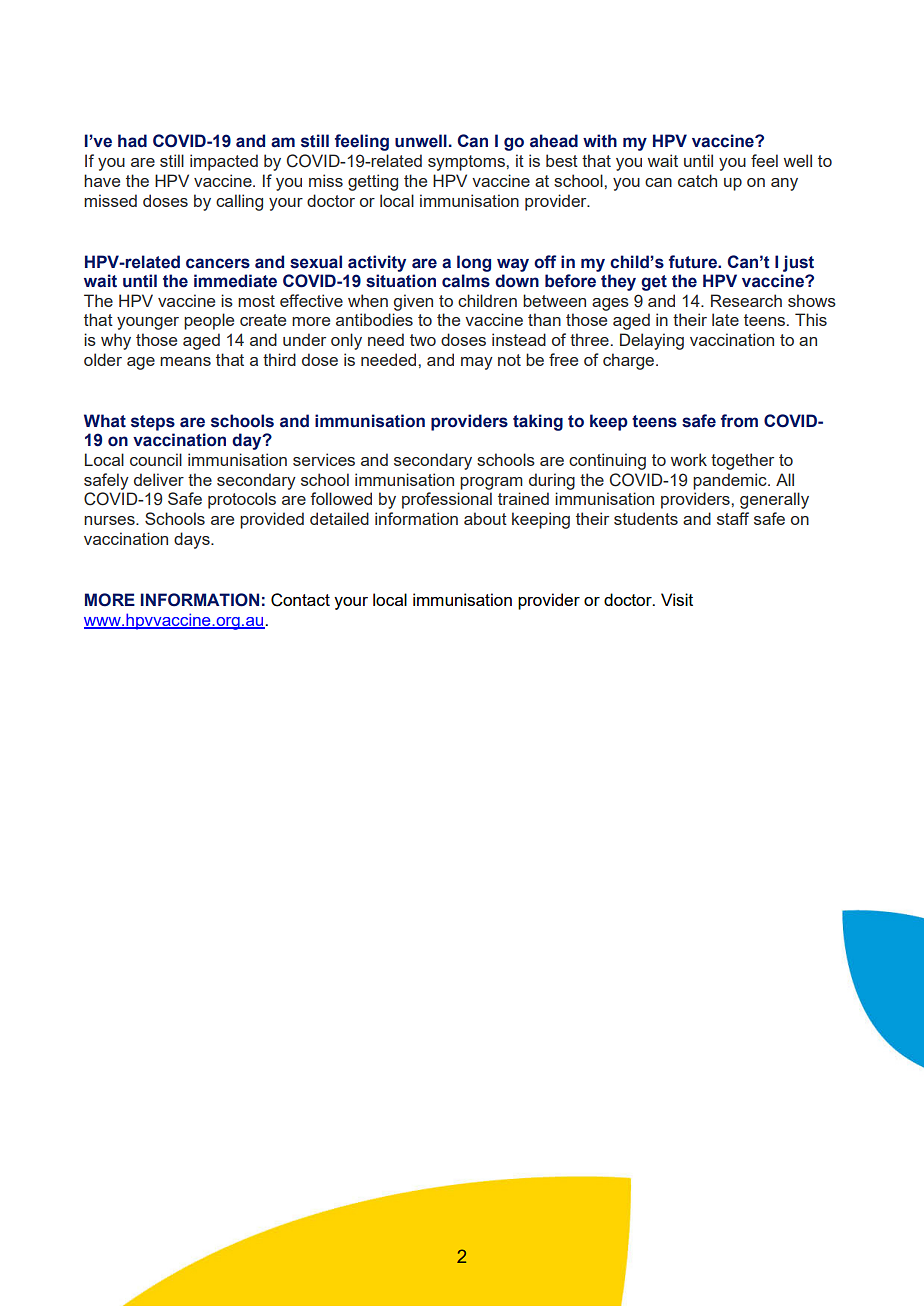  What do you see at coordinates (630, 361) in the screenshot?
I see `charge` at bounding box center [630, 361].
